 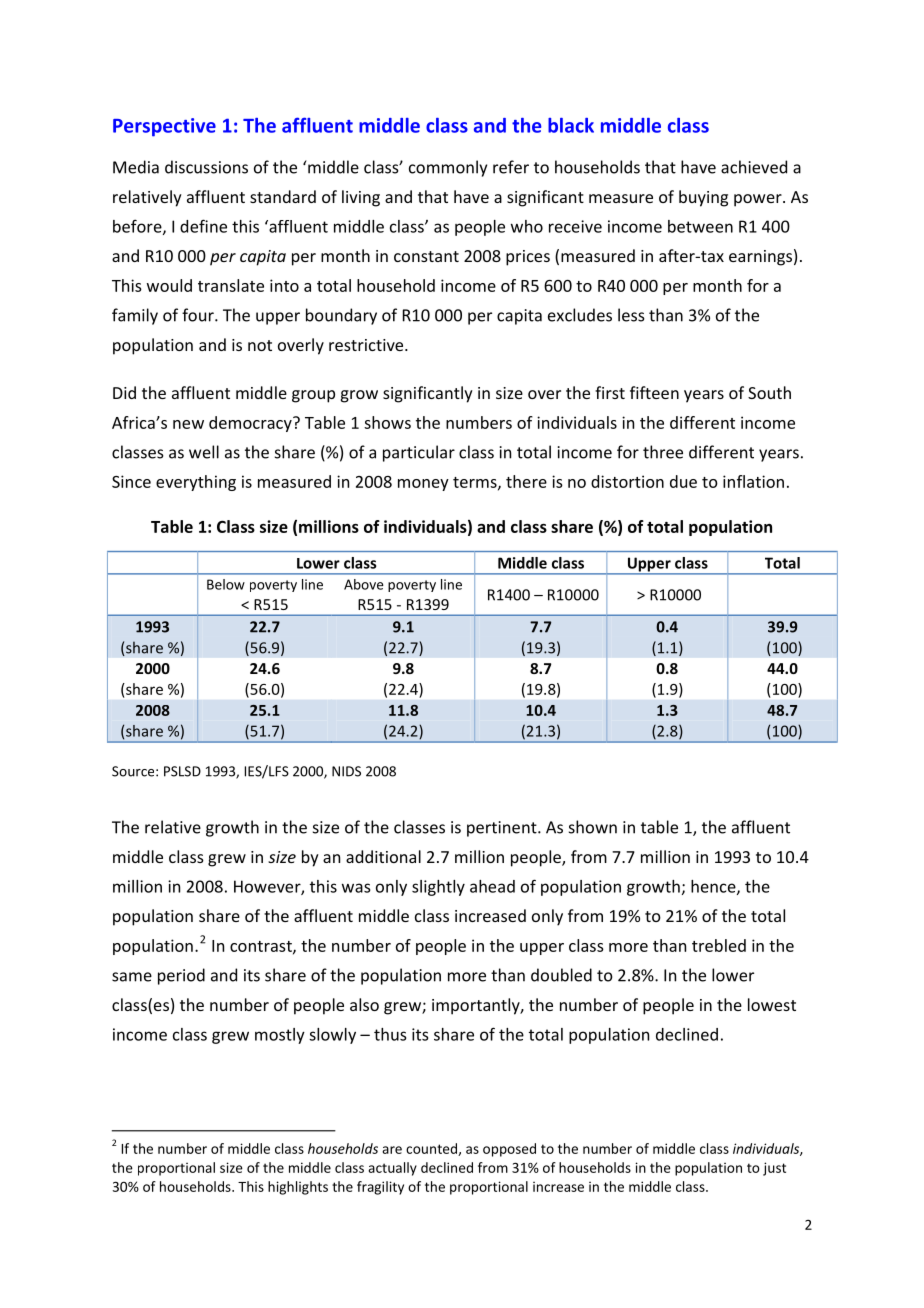 I want to click on particular, so click(x=419, y=453).
